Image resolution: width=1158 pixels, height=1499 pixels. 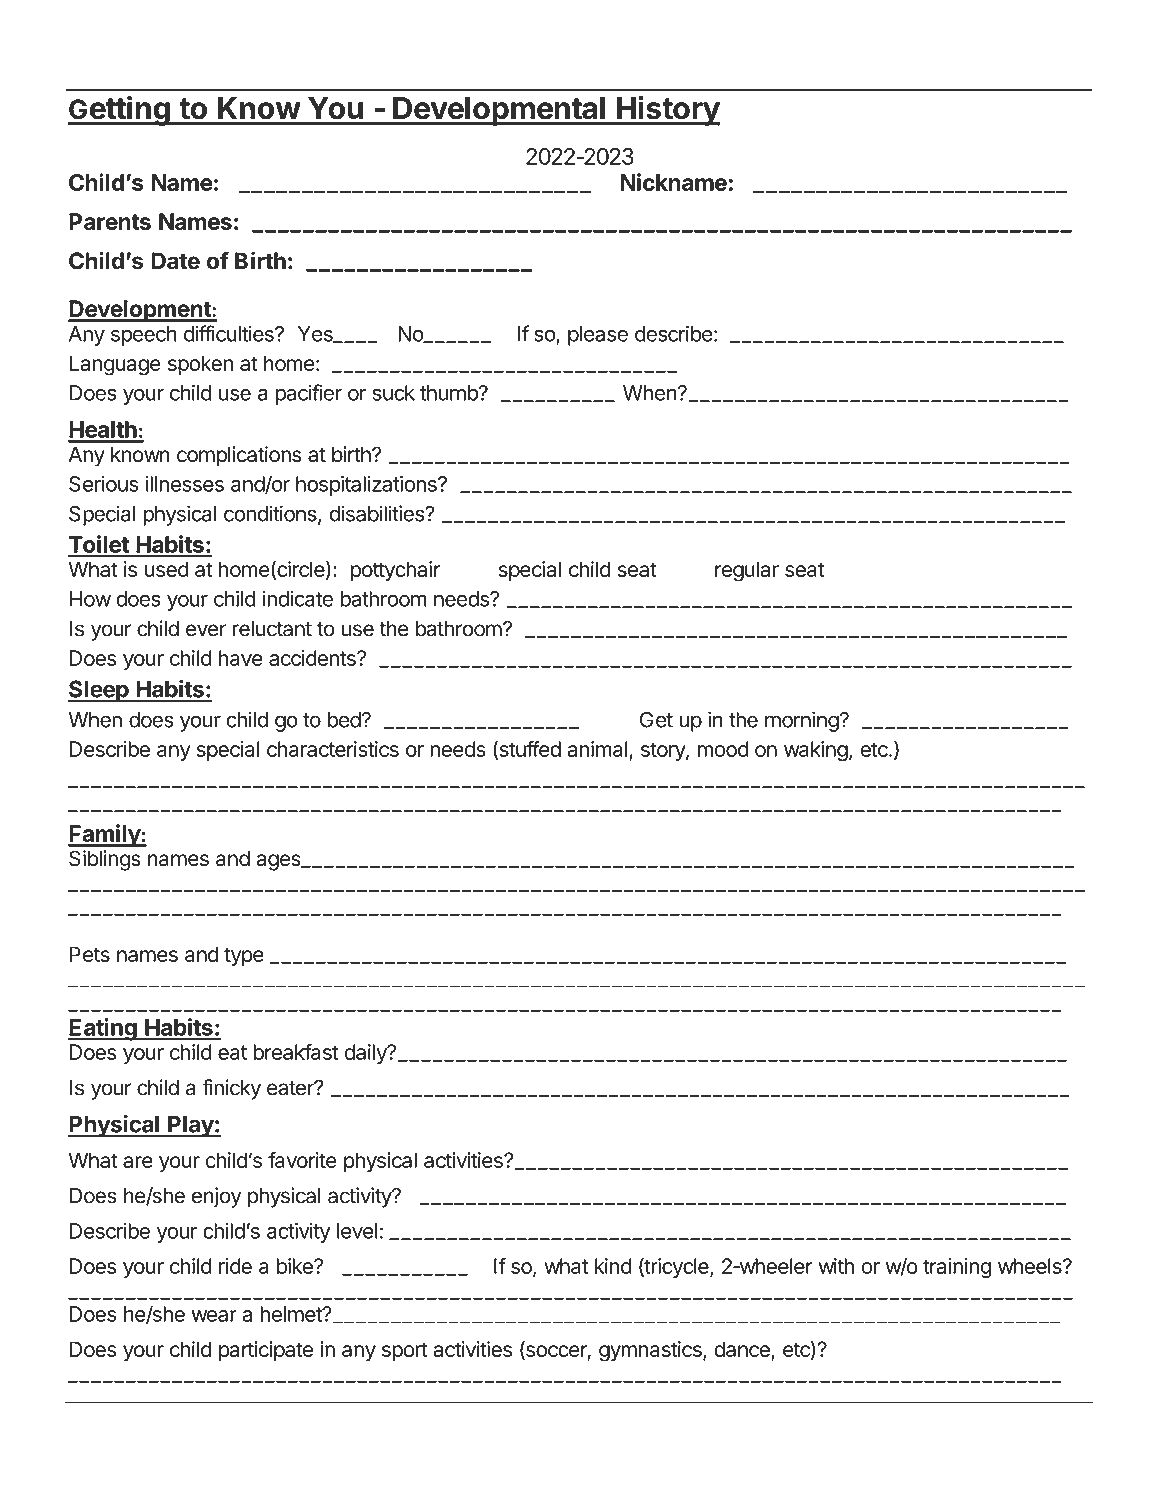 I want to click on kind, so click(x=613, y=1266).
